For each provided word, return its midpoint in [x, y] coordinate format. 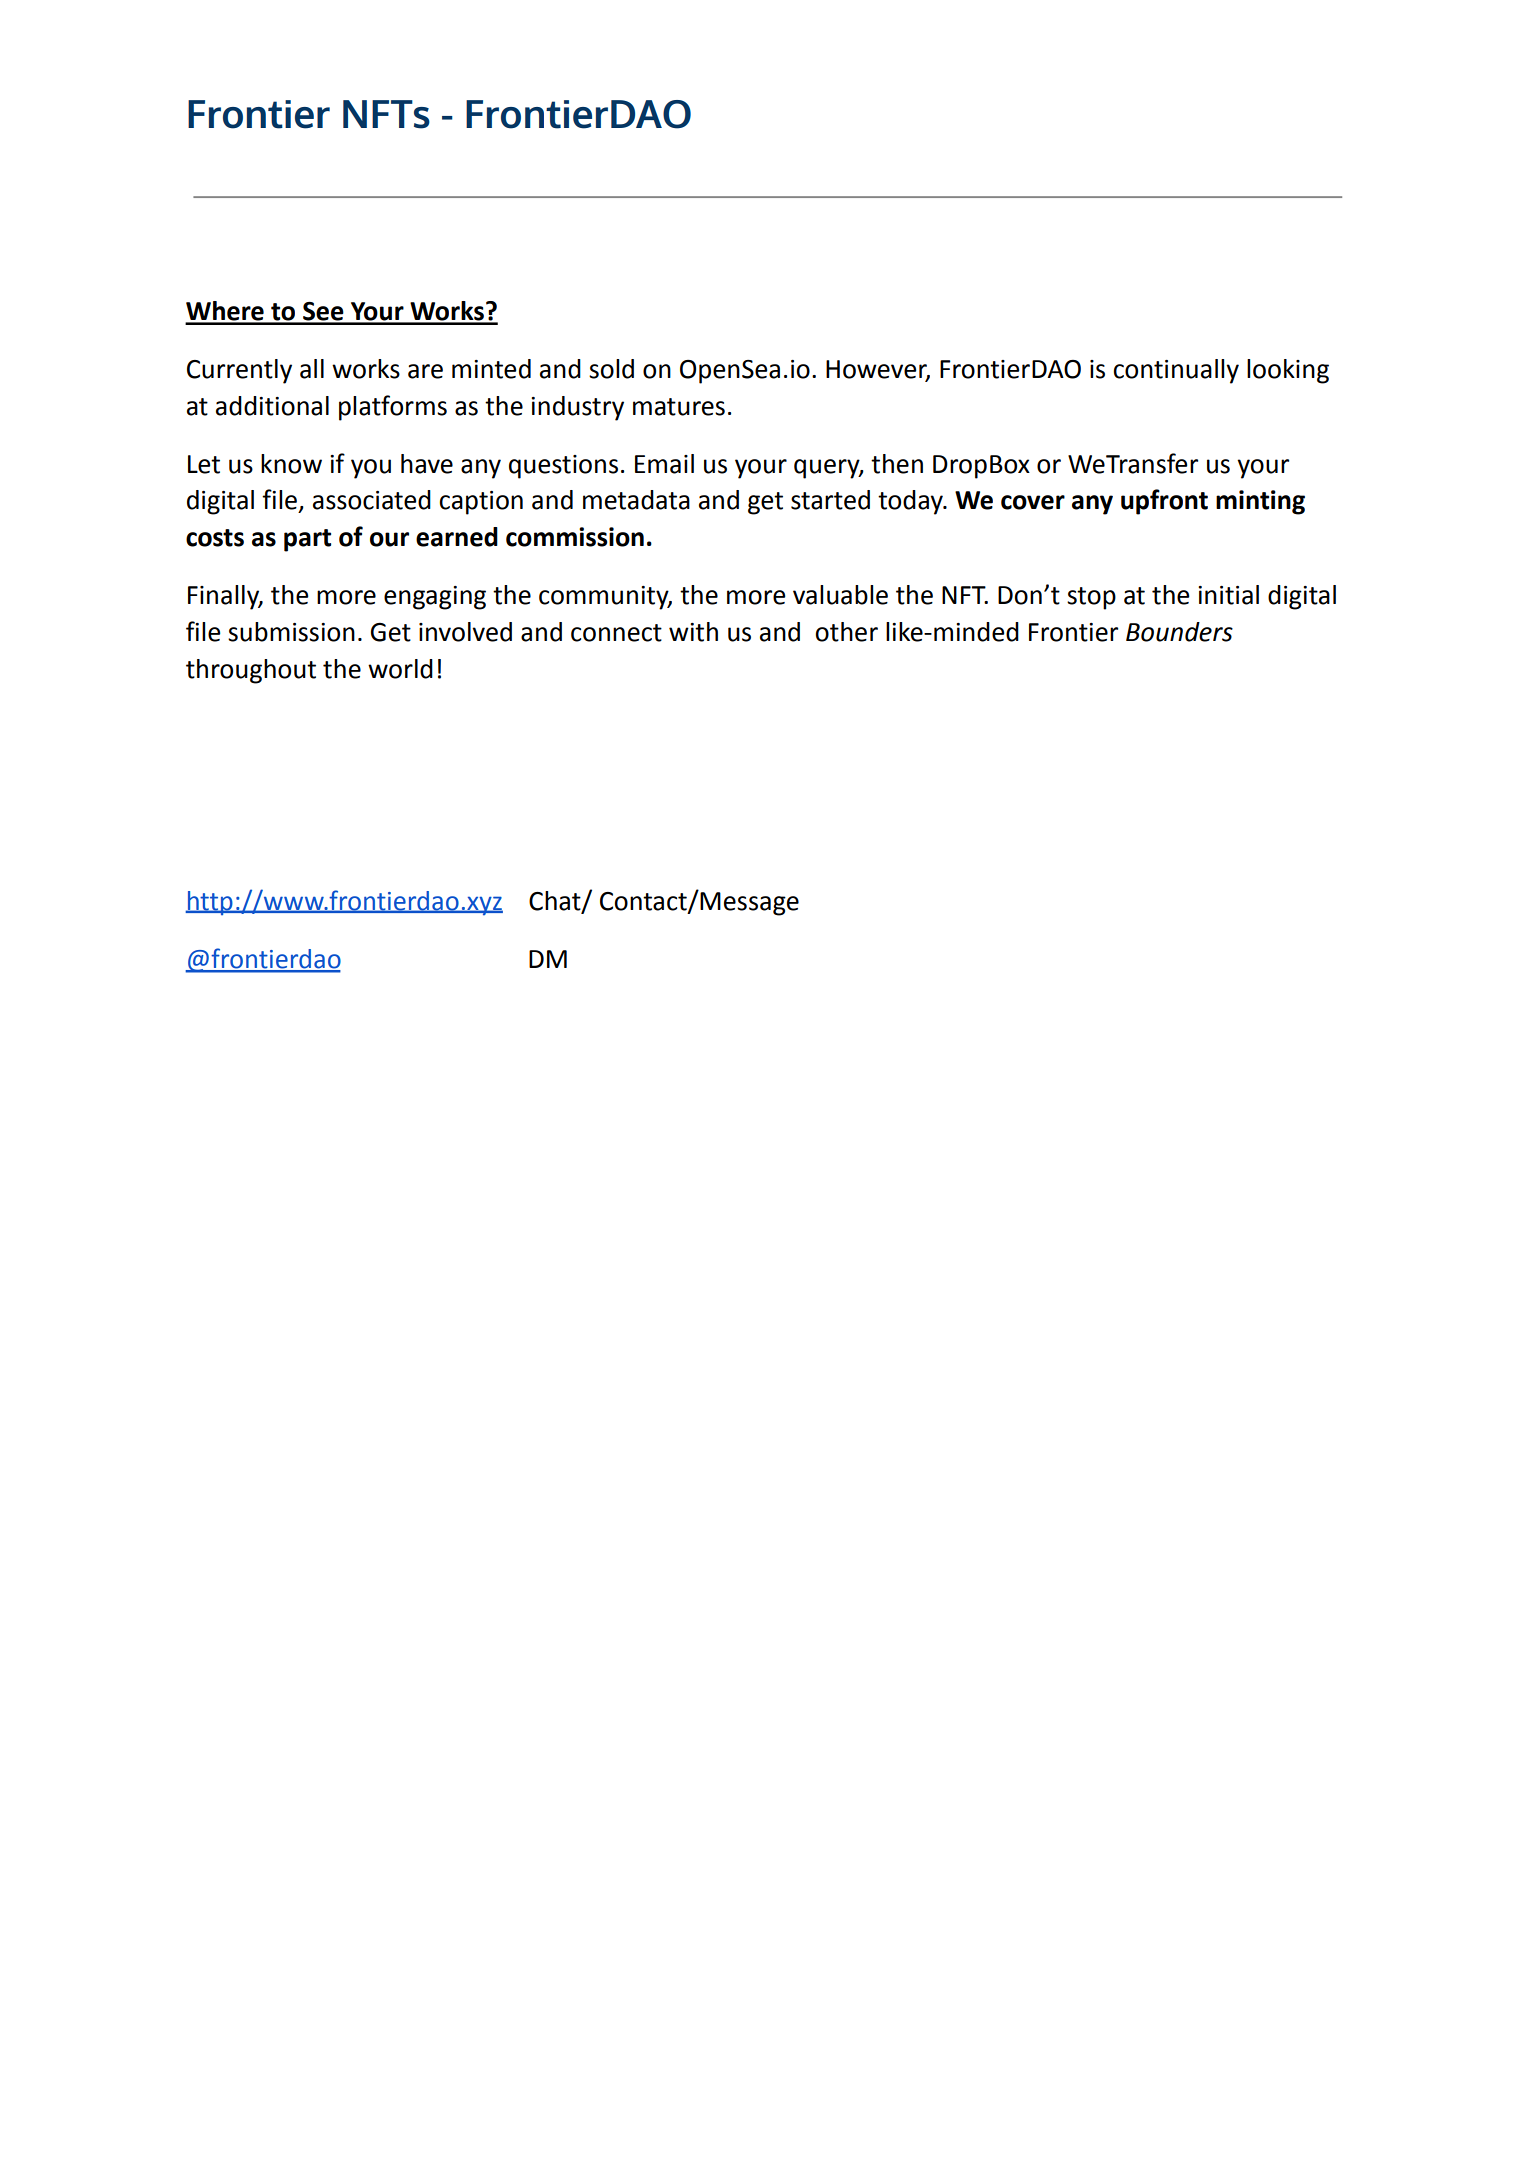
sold [611, 369]
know [291, 464]
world [400, 669]
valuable [840, 595]
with [693, 632]
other [846, 632]
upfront [1164, 502]
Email [664, 464]
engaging [435, 598]
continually [1176, 371]
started [830, 500]
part [307, 540]
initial [1228, 595]
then [897, 464]
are [425, 371]
